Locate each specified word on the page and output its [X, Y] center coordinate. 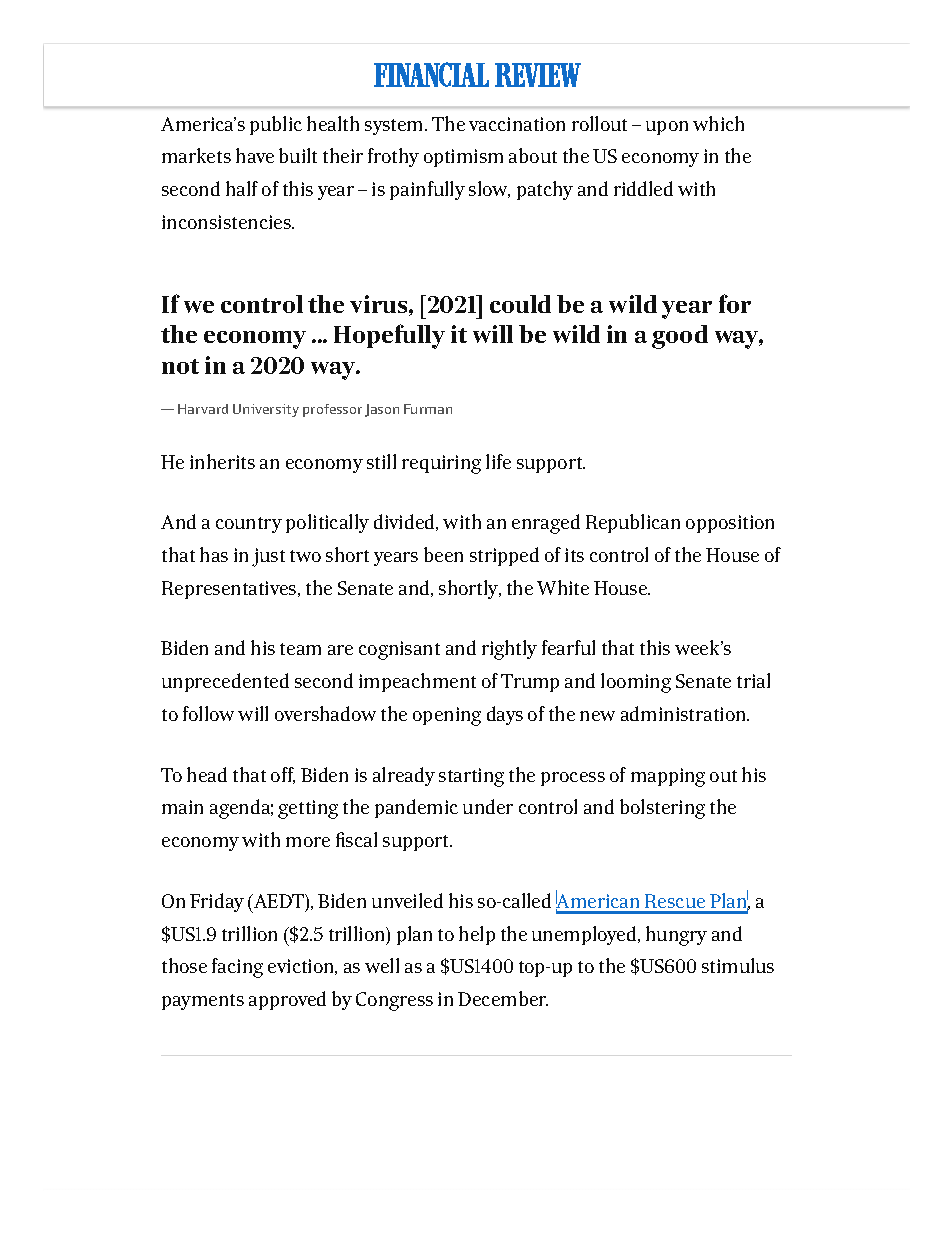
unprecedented [225, 682]
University [266, 410]
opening [447, 716]
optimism [463, 158]
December [503, 998]
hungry [676, 936]
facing [237, 968]
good [680, 337]
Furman [428, 409]
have [255, 155]
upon [667, 128]
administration [684, 713]
